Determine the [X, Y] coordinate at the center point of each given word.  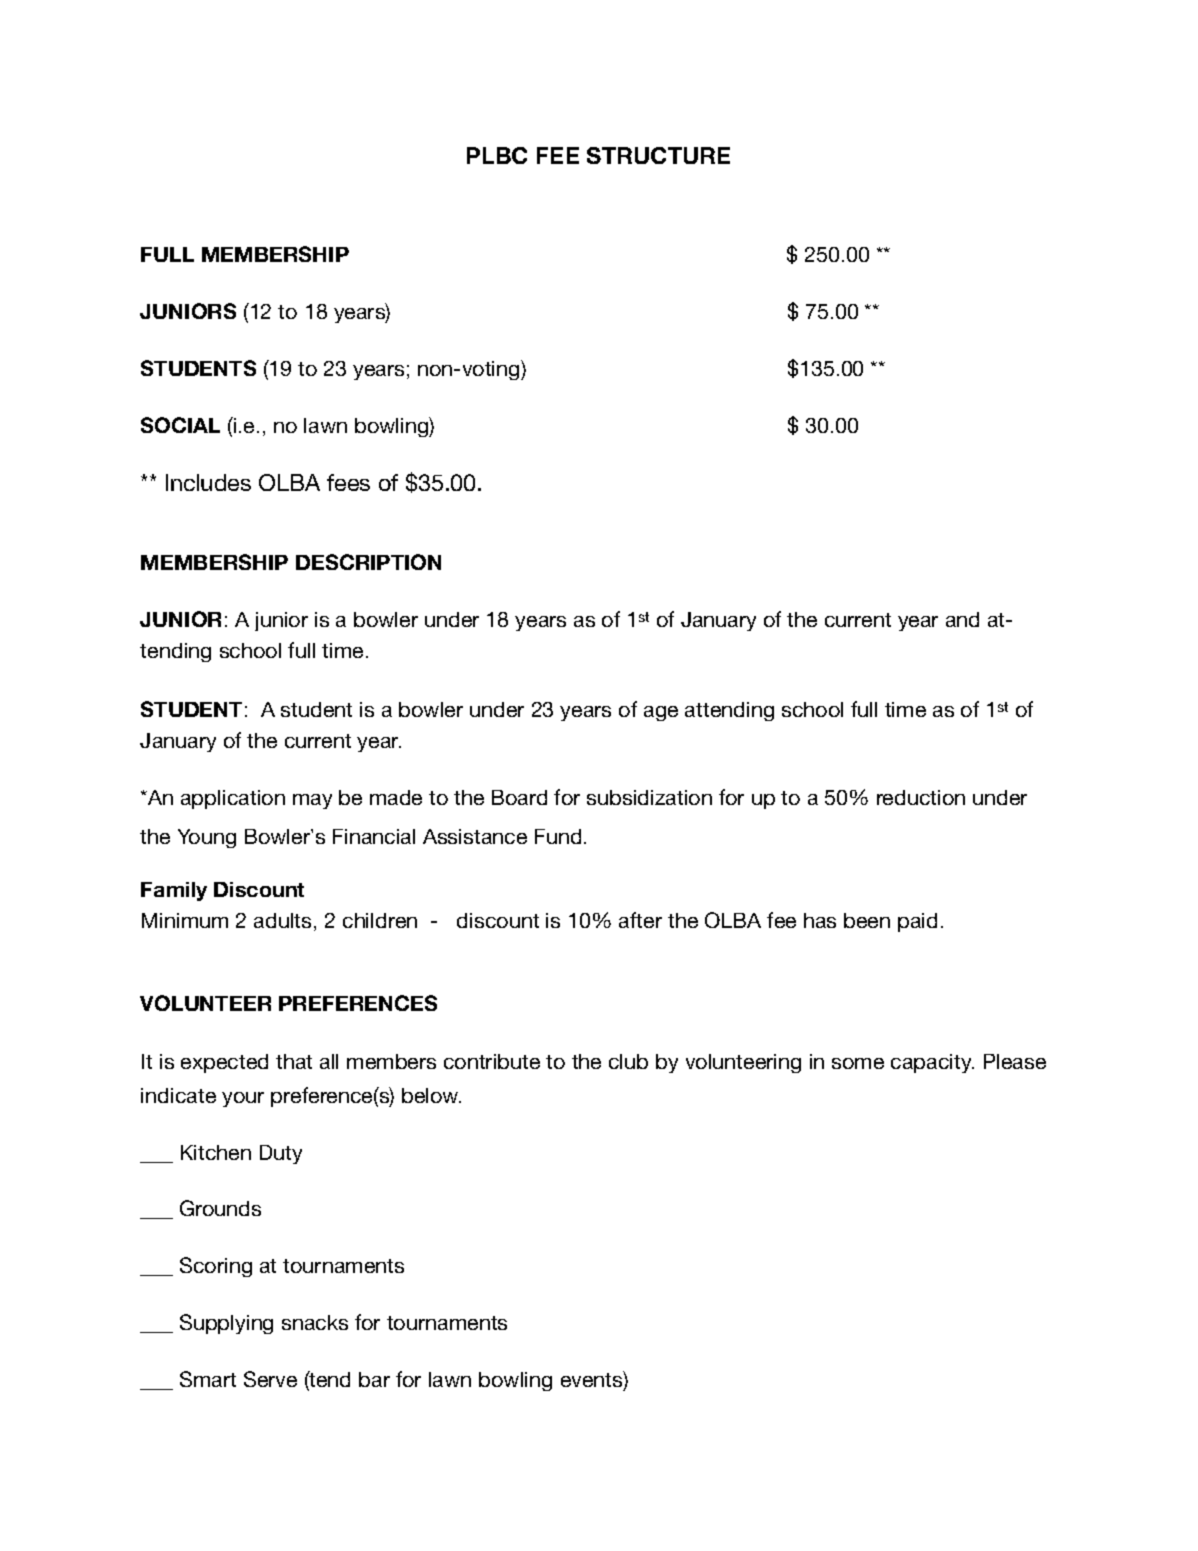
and [962, 619]
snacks [315, 1322]
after [640, 920]
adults [282, 920]
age [661, 713]
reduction [921, 797]
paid [917, 922]
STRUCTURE [658, 155]
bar [374, 1379]
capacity [932, 1063]
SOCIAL [180, 425]
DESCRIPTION [368, 562]
